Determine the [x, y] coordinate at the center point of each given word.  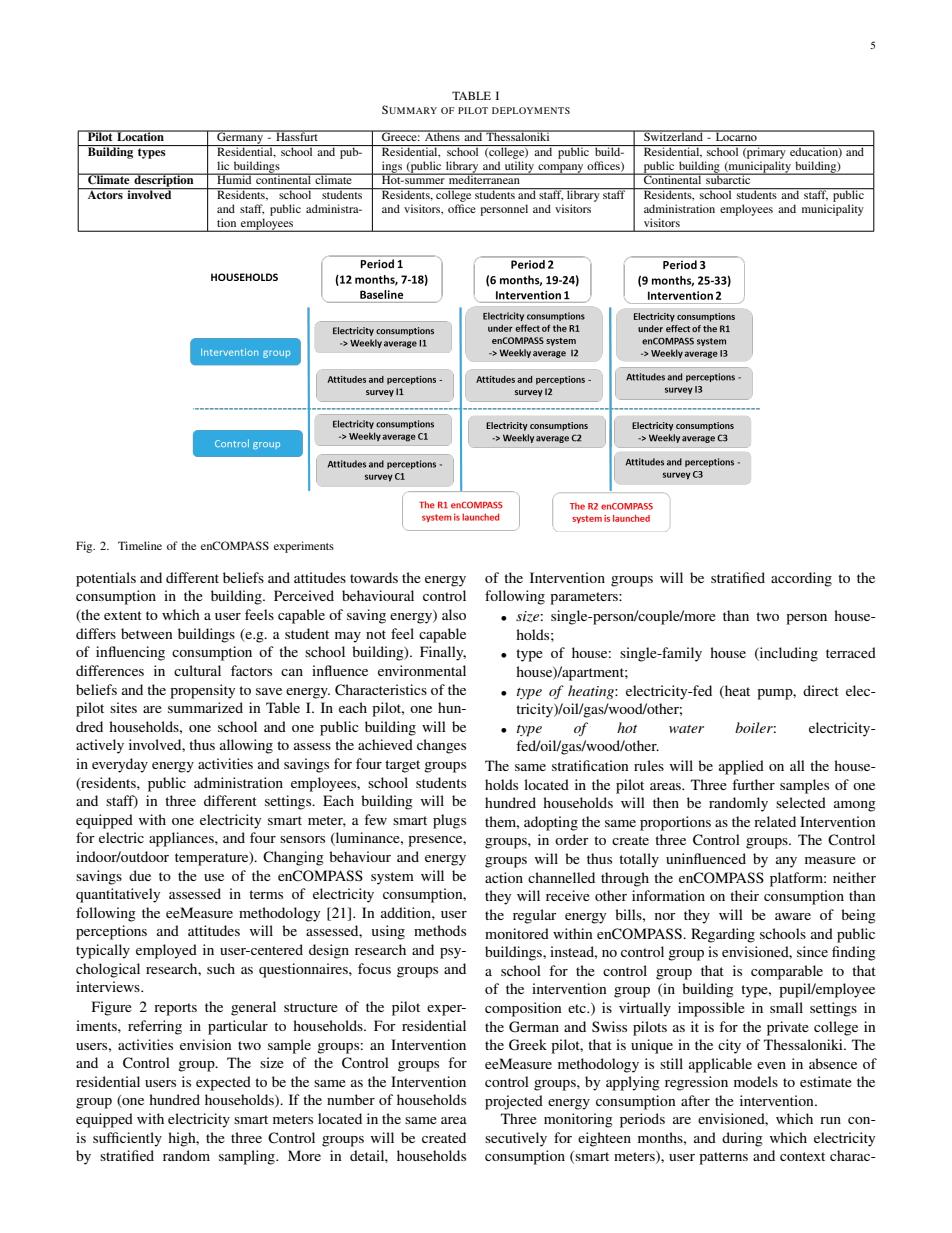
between [147, 633]
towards [374, 577]
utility [519, 168]
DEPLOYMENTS [531, 110]
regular [535, 916]
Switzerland [673, 135]
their [744, 895]
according [801, 579]
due [140, 875]
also [454, 614]
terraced [851, 652]
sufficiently [127, 1139]
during [742, 1139]
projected [514, 1102]
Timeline [140, 545]
